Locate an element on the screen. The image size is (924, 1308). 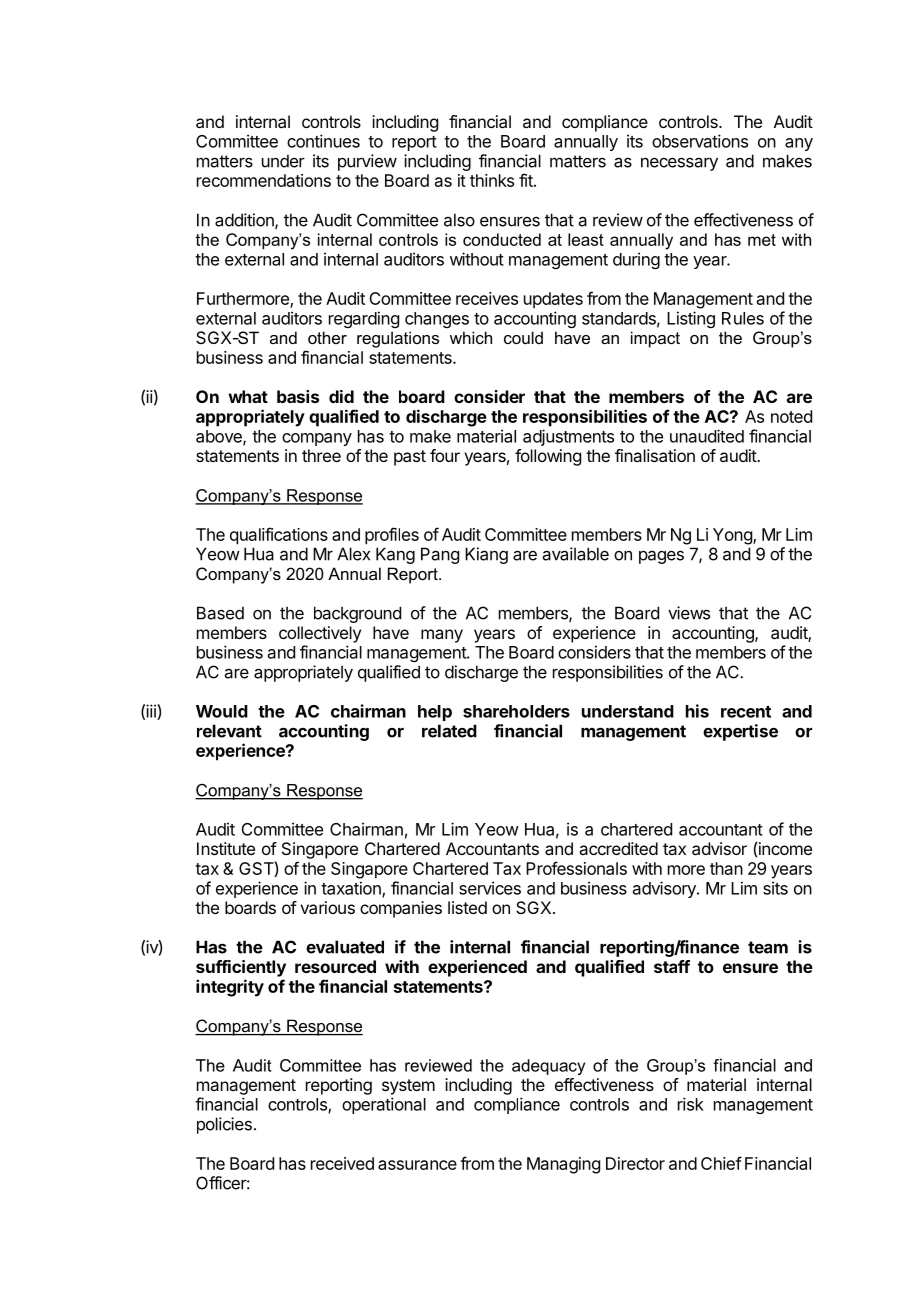
following is located at coordinates (548, 457).
